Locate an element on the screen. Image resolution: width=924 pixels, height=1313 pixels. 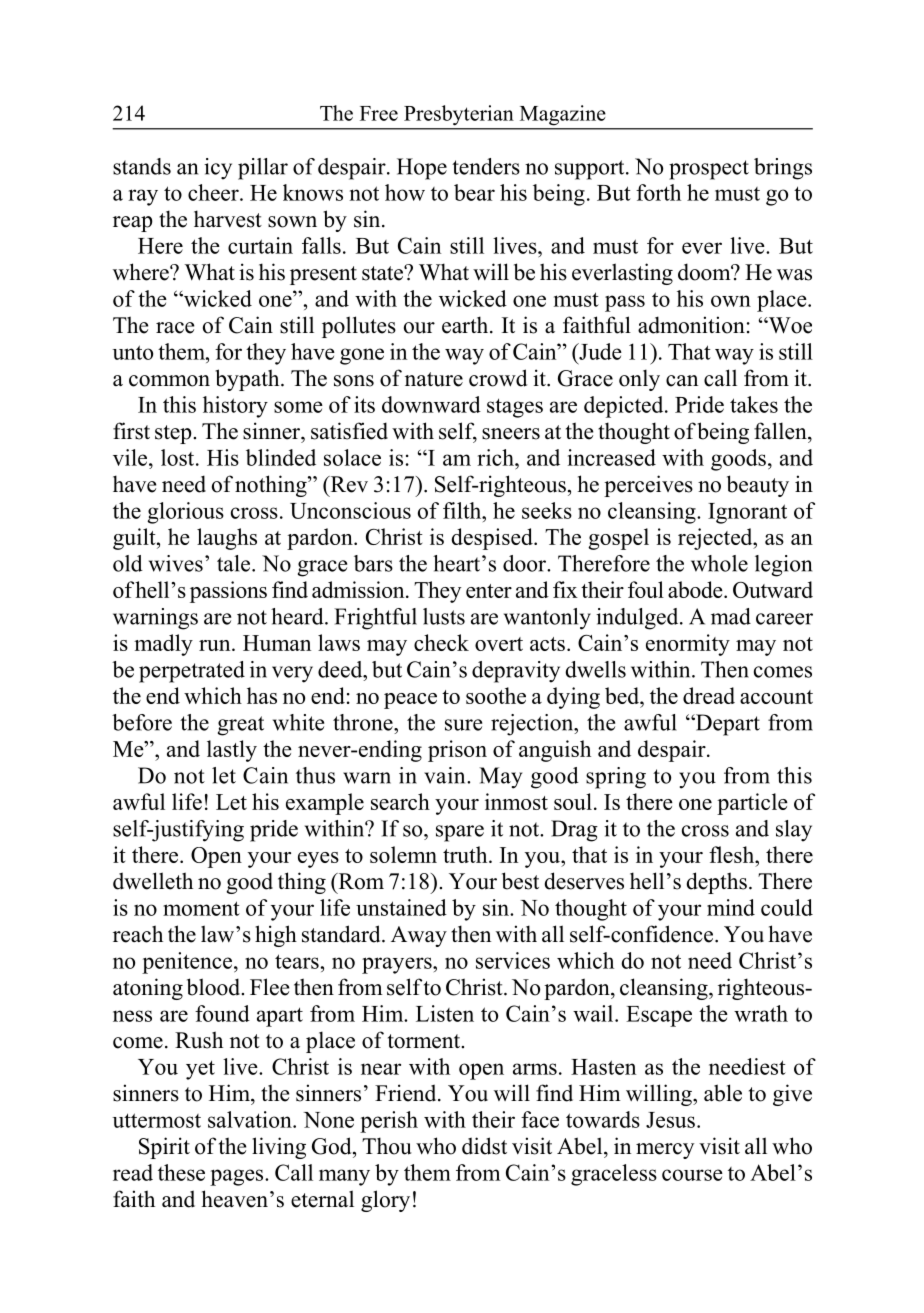
icy is located at coordinates (218, 169).
